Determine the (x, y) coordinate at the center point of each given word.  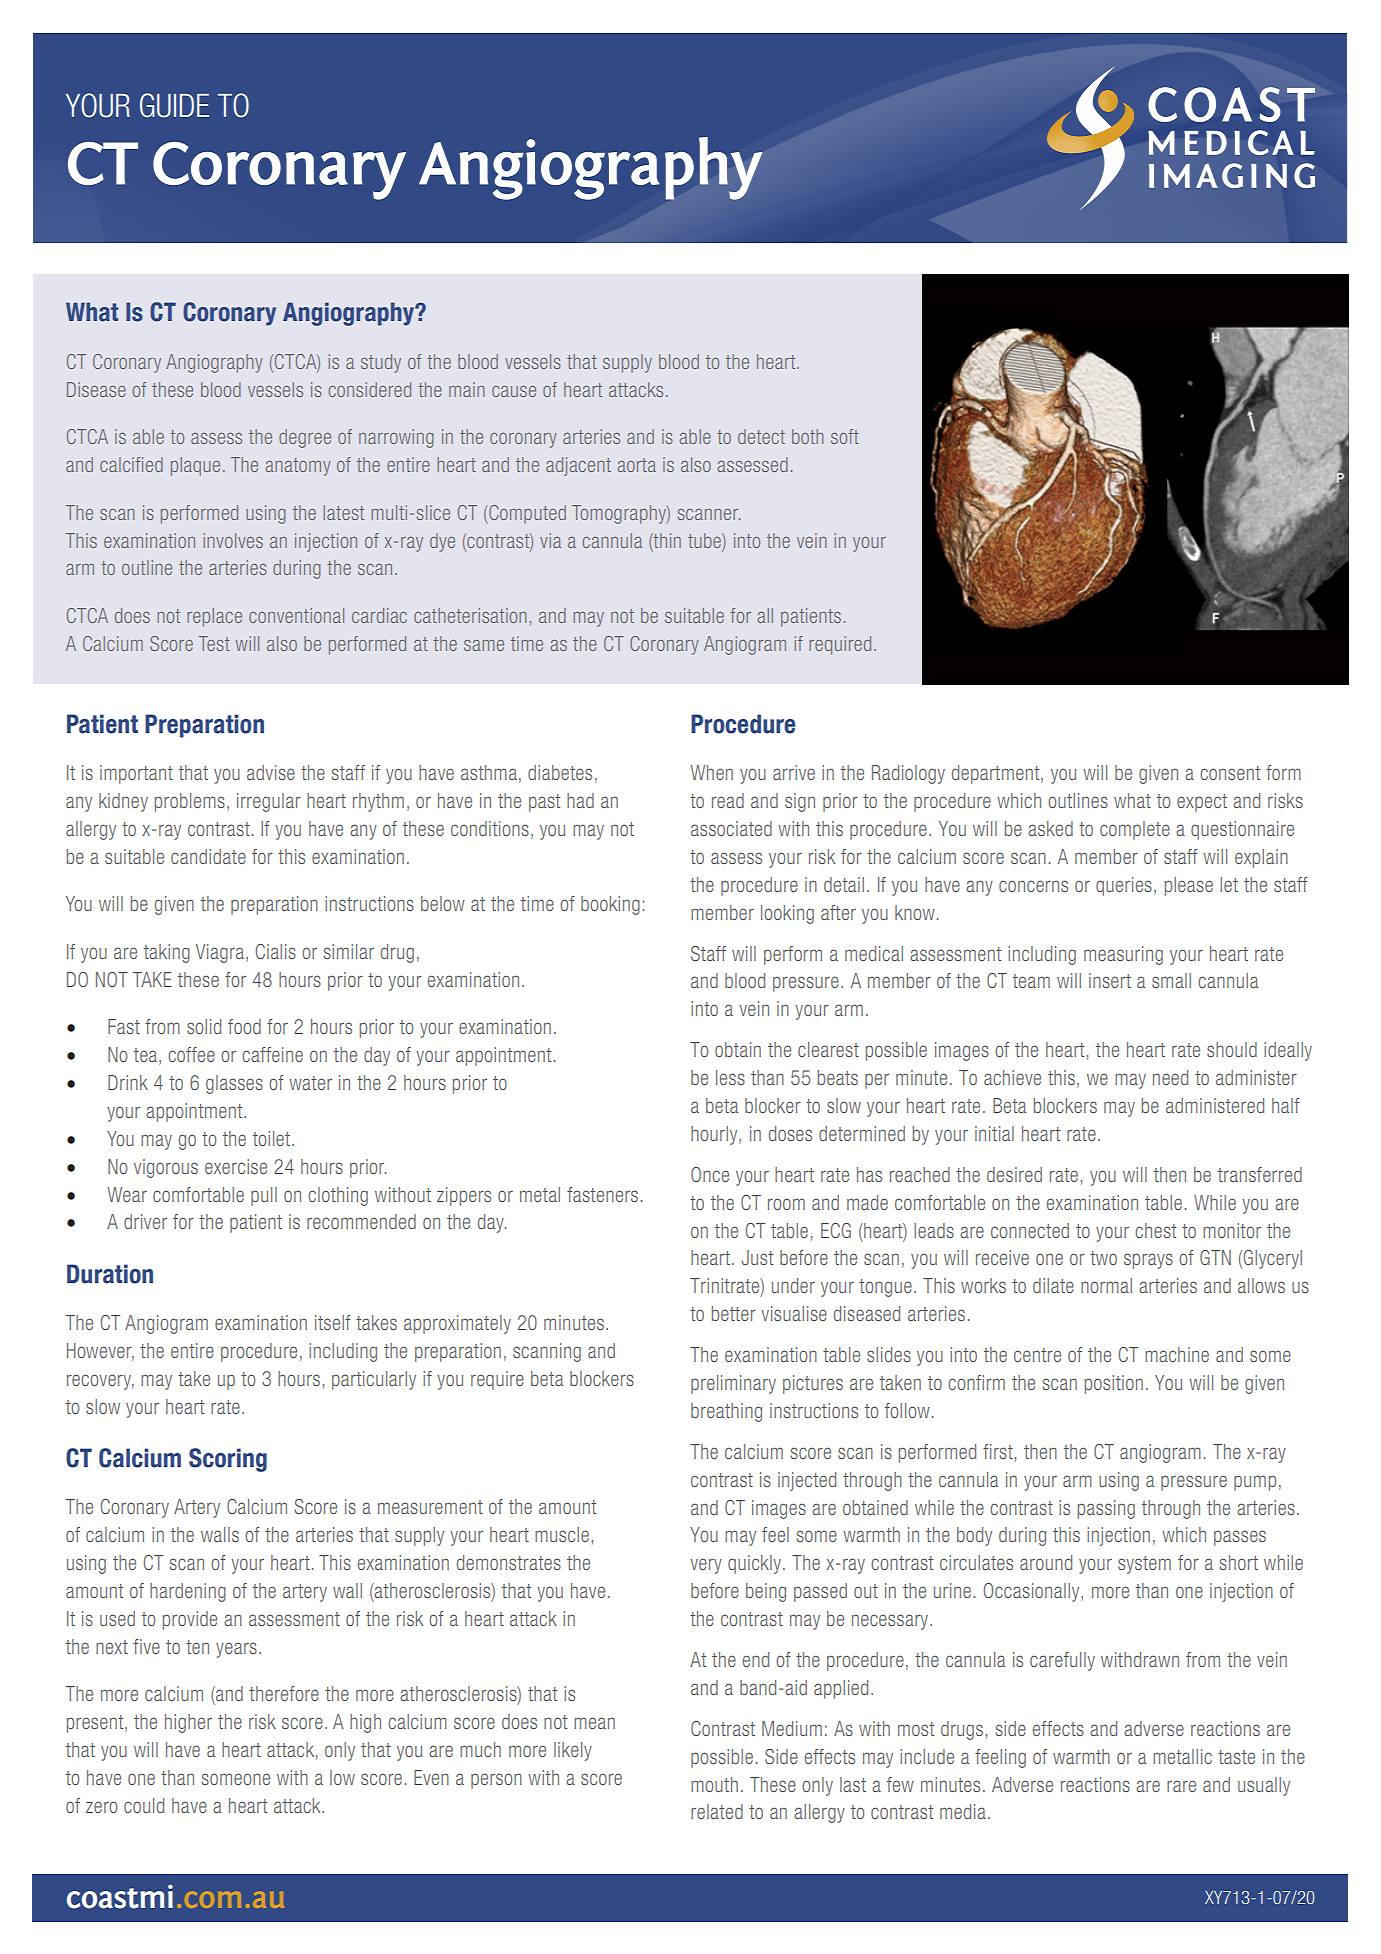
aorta (637, 465)
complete (1135, 830)
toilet (273, 1138)
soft (845, 436)
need (1170, 1077)
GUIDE (174, 105)
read (728, 800)
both (808, 436)
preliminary (733, 1384)
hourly (715, 1135)
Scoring (228, 1460)
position (1114, 1384)
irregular (269, 802)
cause (514, 391)
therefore (284, 1693)
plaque (195, 466)
